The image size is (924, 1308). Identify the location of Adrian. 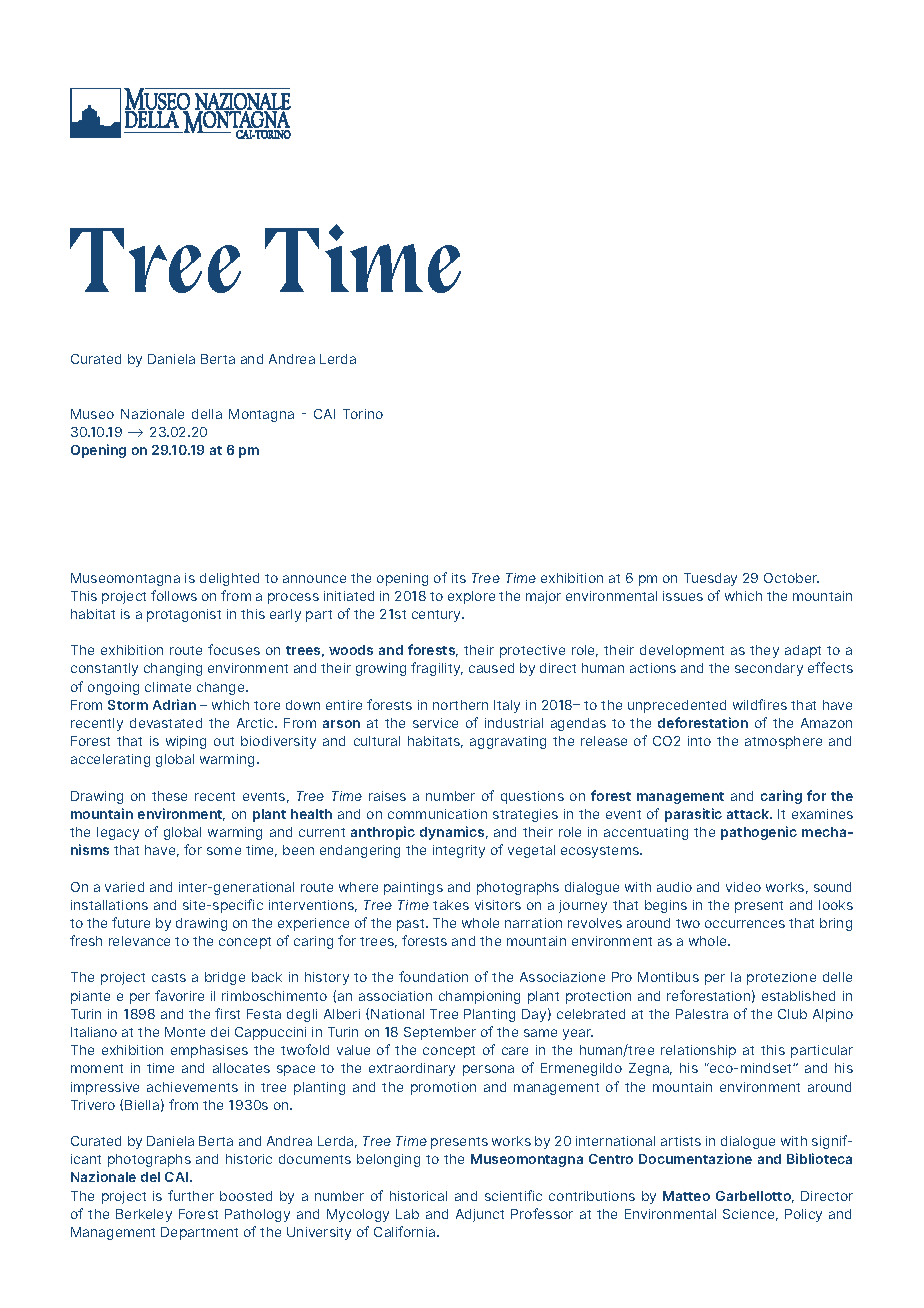
(174, 704).
